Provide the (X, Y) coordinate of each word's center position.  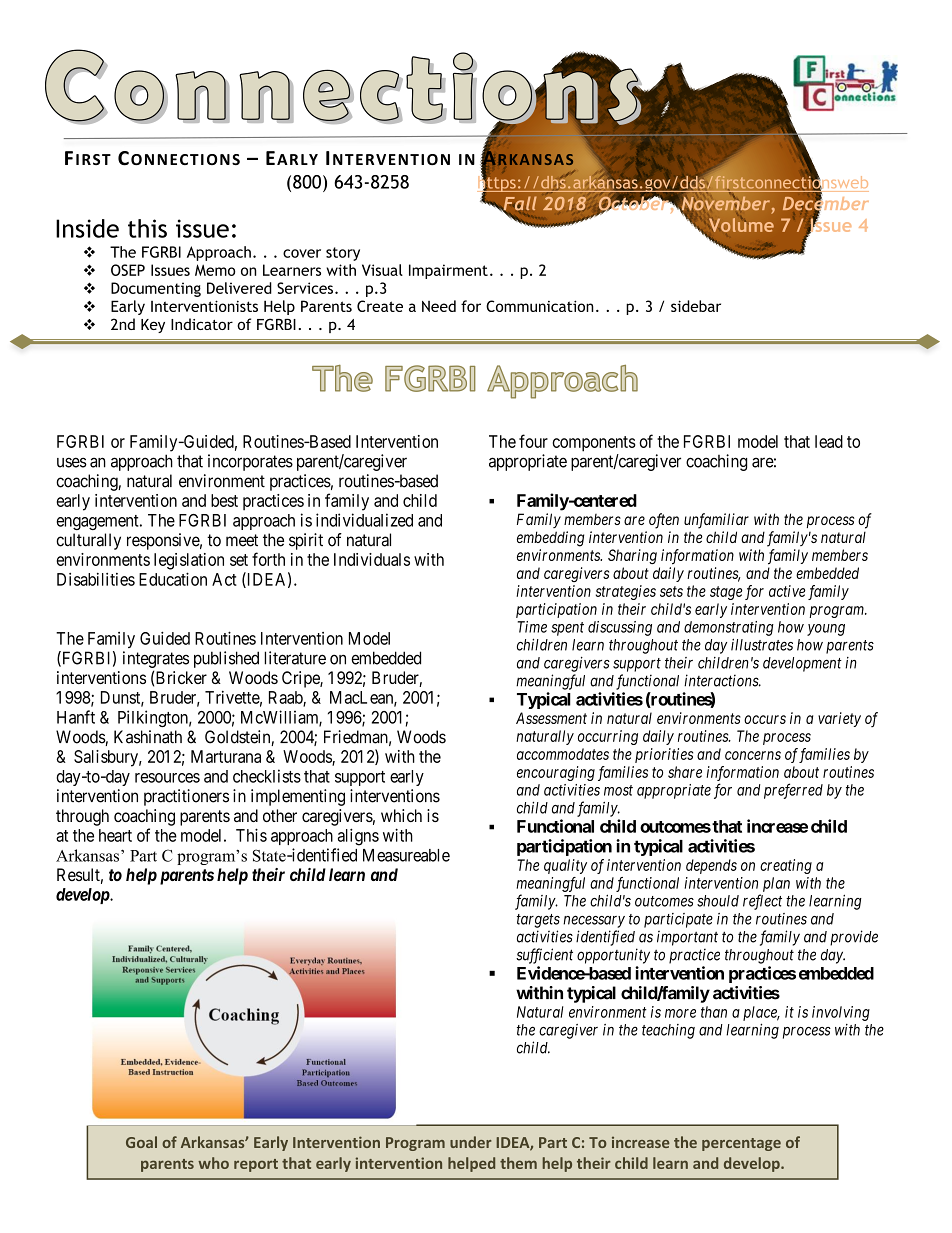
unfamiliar (716, 521)
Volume (740, 226)
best (224, 500)
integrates (156, 659)
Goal (141, 1142)
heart (115, 835)
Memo (215, 270)
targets (538, 921)
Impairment (448, 271)
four (533, 441)
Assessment (551, 718)
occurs (765, 719)
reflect (762, 902)
